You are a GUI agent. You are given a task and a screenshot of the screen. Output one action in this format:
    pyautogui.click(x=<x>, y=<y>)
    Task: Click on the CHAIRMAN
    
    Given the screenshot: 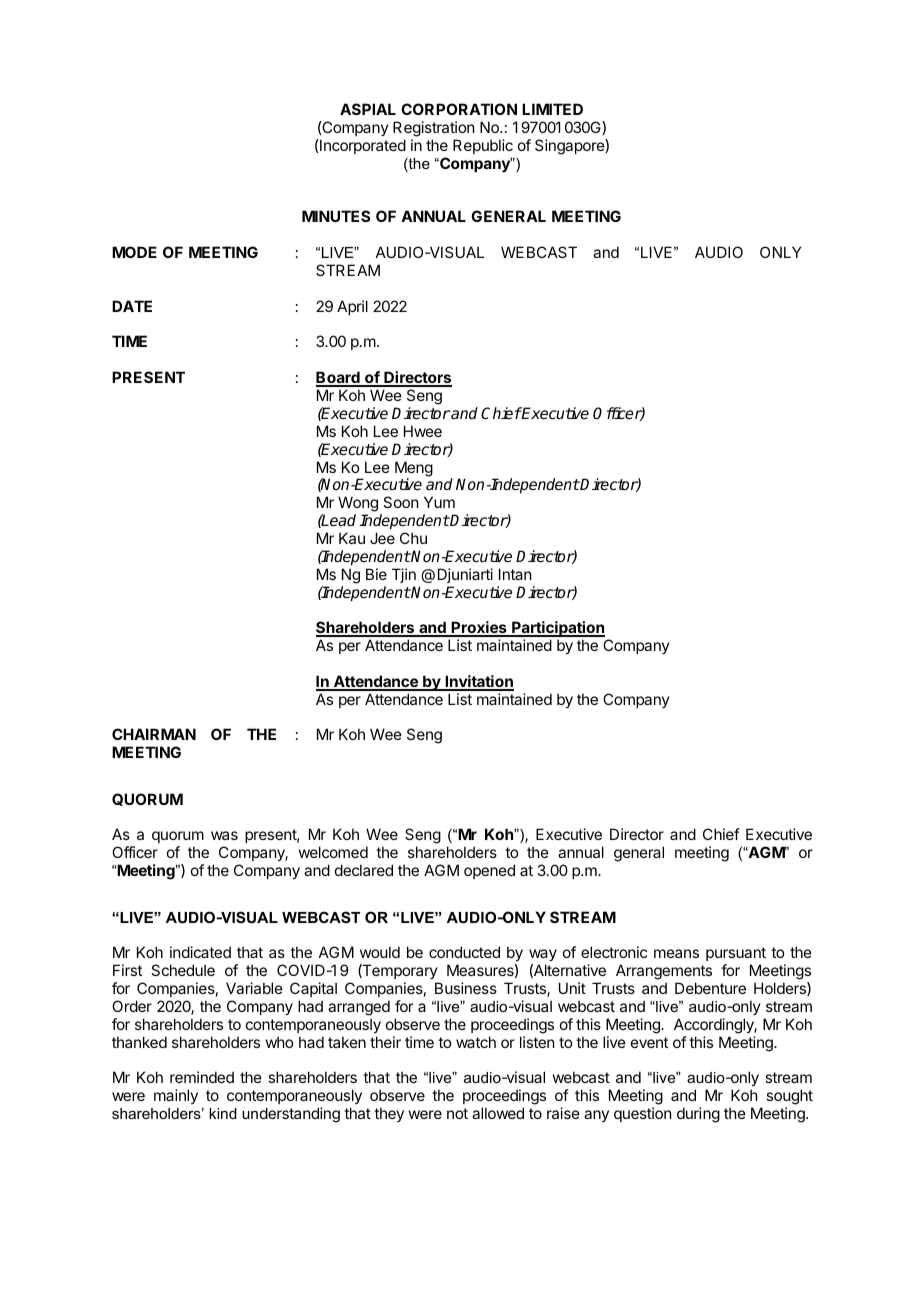 What is the action you would take?
    pyautogui.click(x=154, y=734)
